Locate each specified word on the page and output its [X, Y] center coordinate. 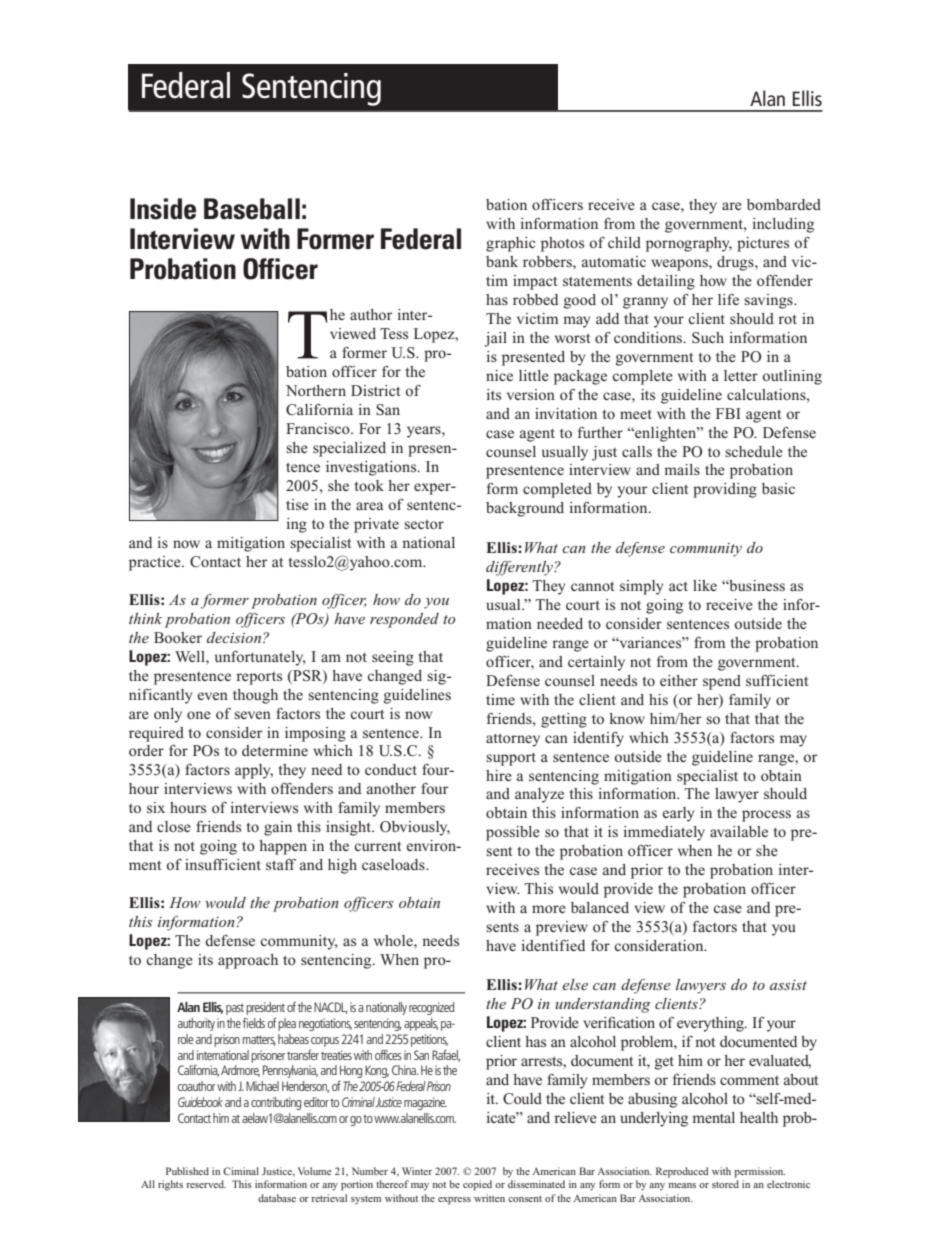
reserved [206, 1184]
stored [725, 1184]
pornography [689, 244]
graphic [510, 244]
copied [477, 1185]
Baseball [252, 209]
